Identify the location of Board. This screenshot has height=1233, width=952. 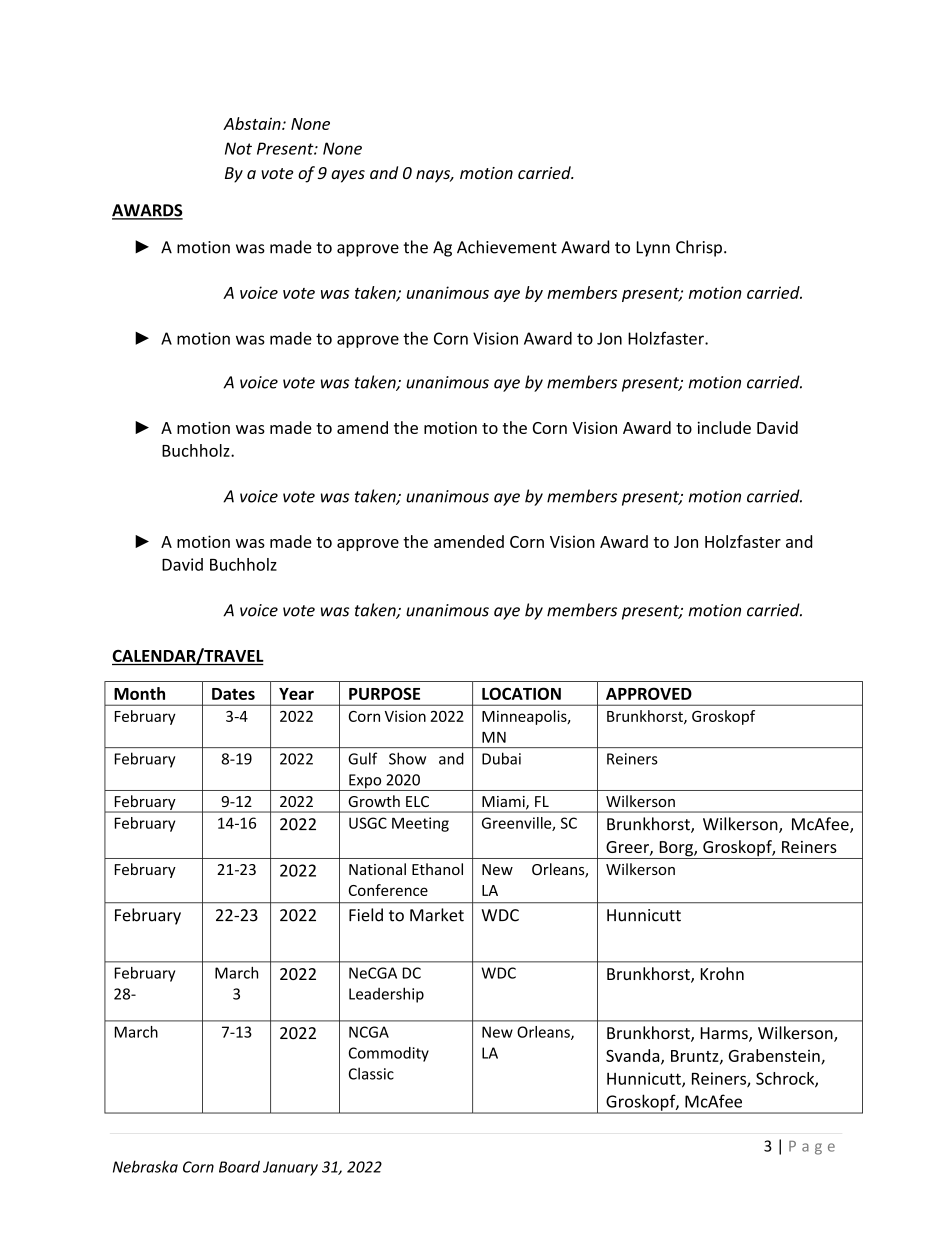
(239, 1167).
